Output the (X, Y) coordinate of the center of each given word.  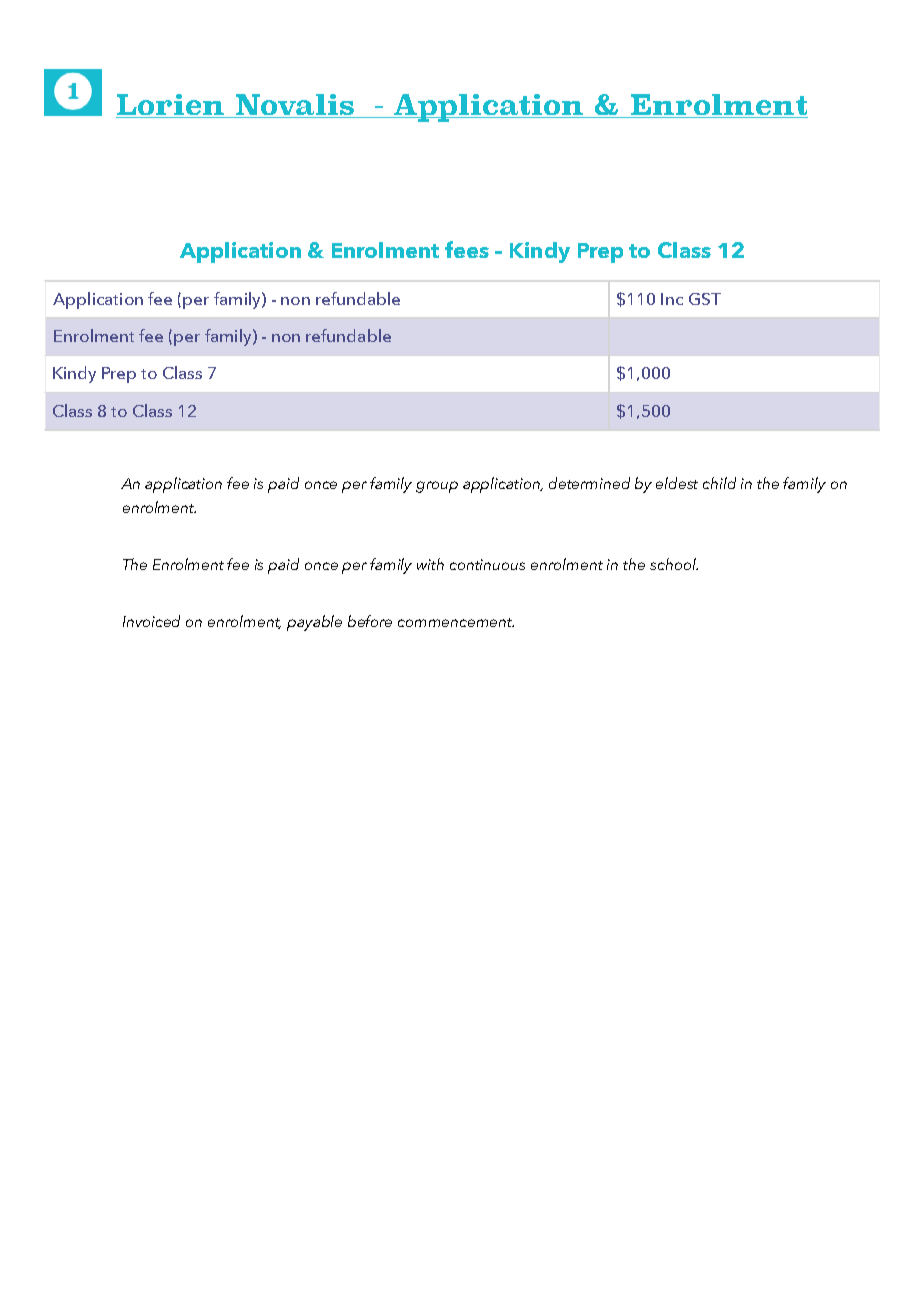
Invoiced (151, 621)
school (674, 564)
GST (705, 299)
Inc (672, 299)
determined (589, 483)
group (437, 487)
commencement (456, 622)
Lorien (171, 106)
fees (467, 249)
